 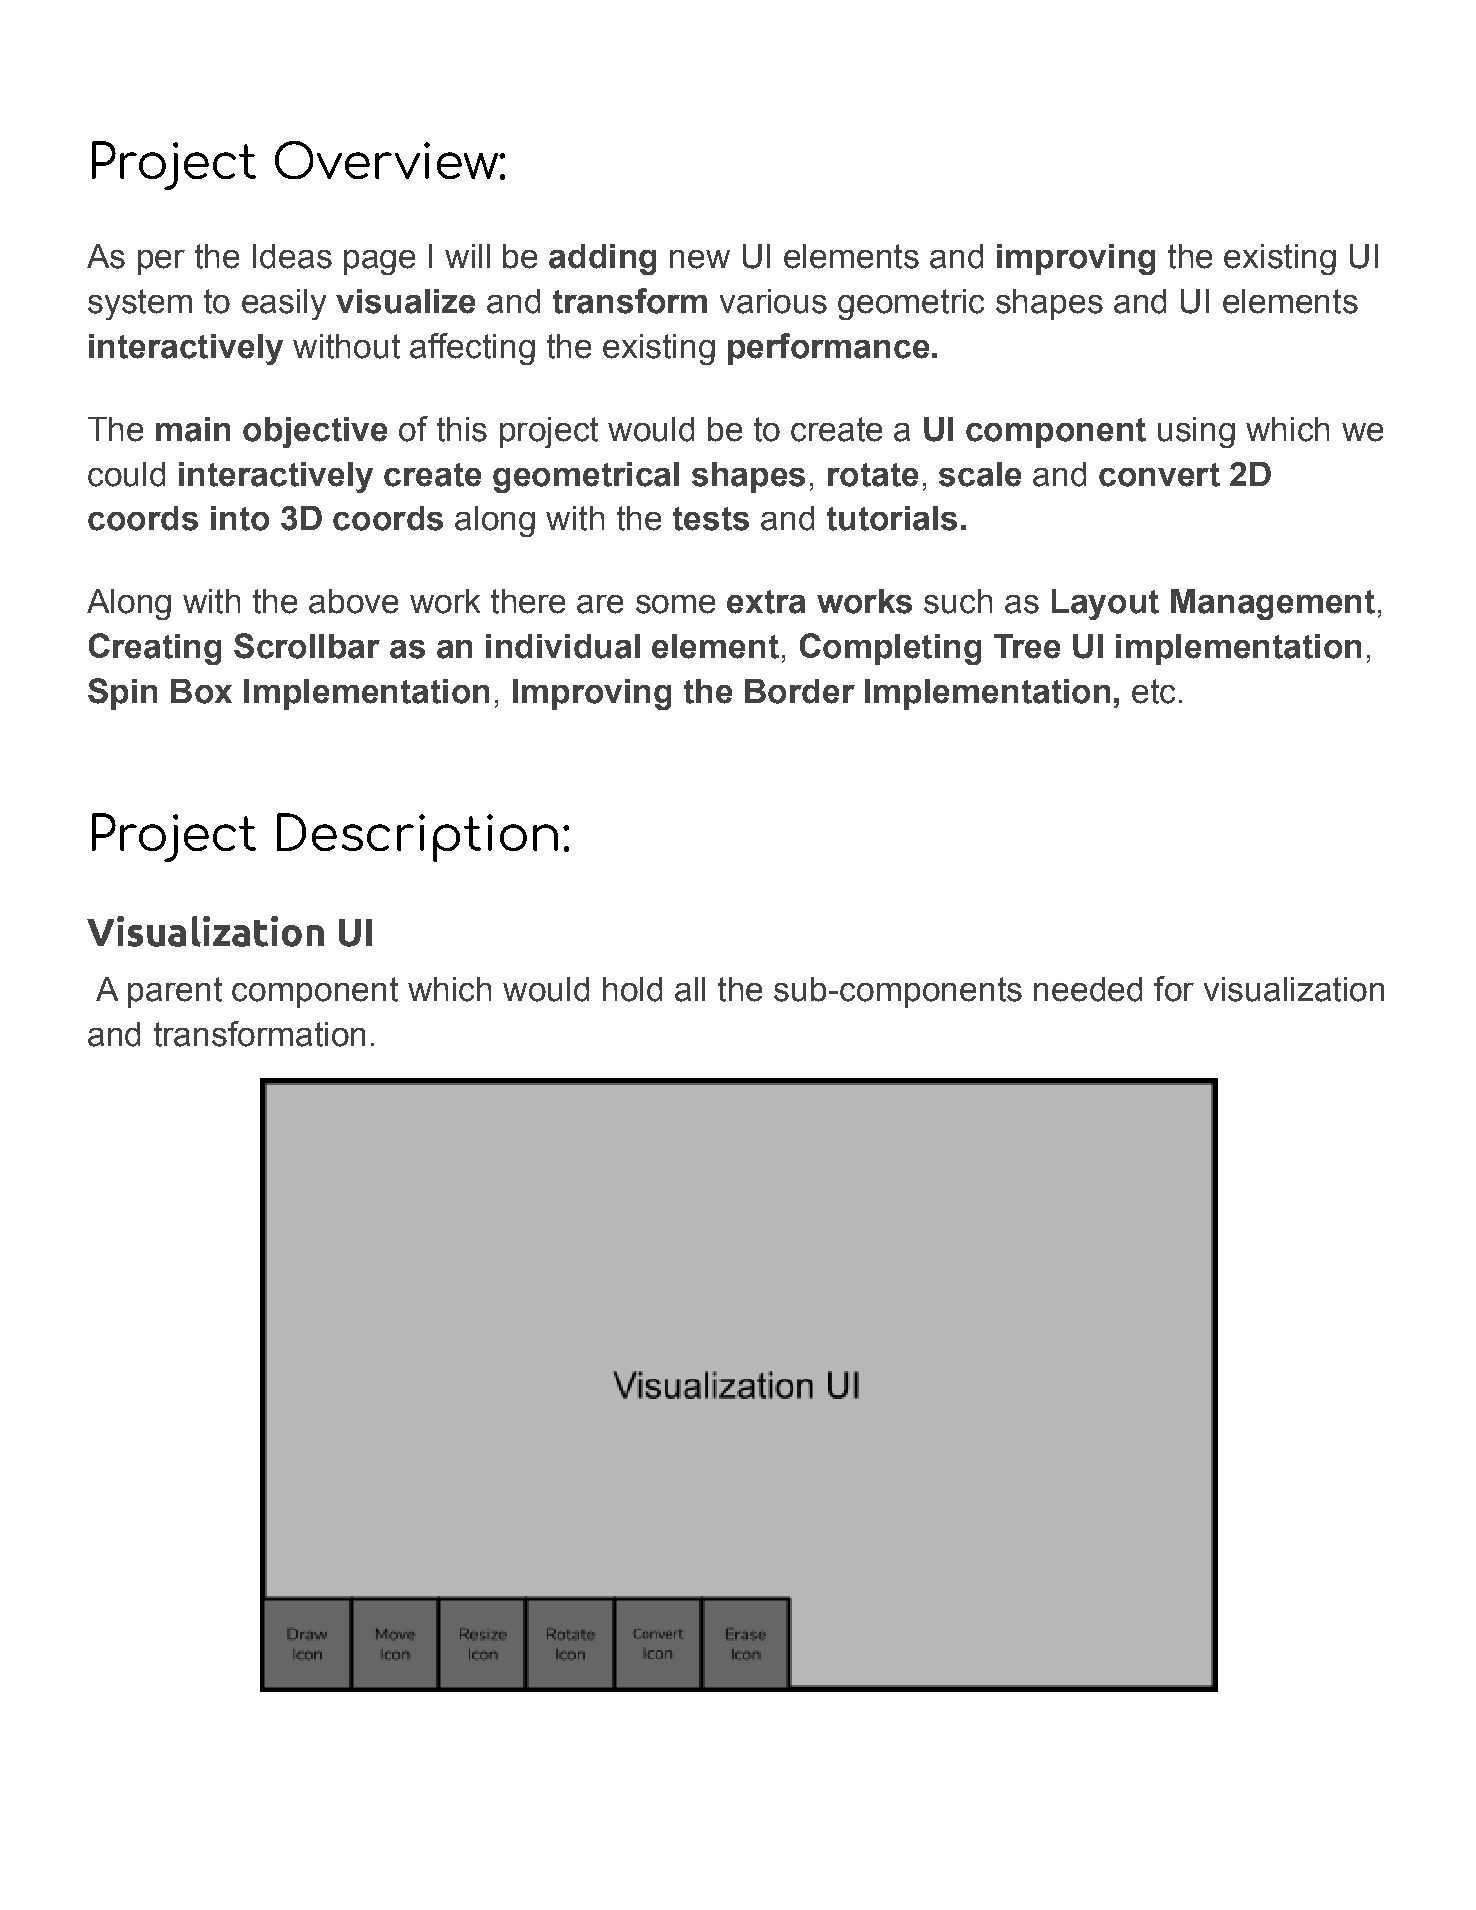 I want to click on various, so click(x=773, y=301).
